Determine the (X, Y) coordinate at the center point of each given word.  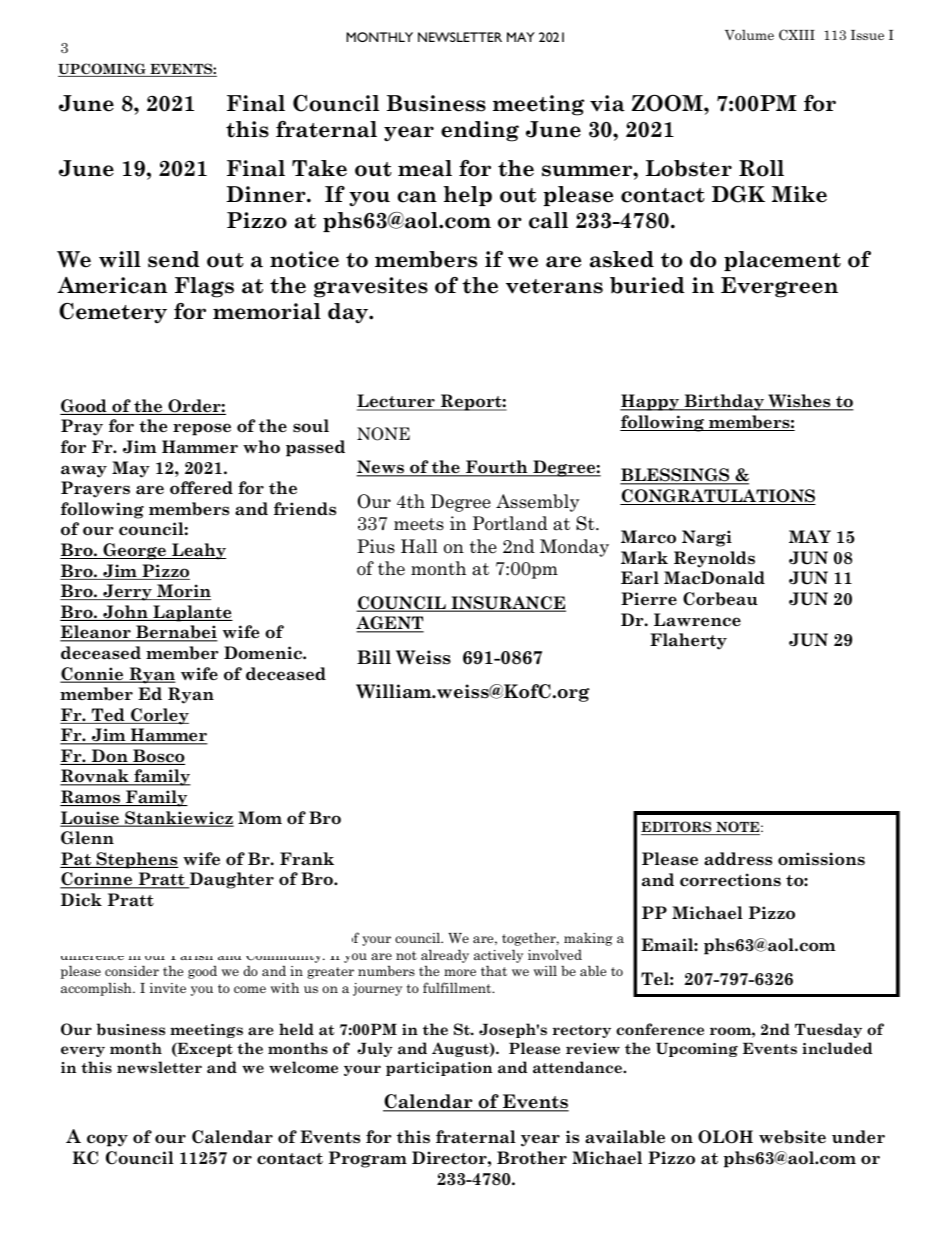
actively (498, 956)
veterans (554, 286)
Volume (749, 34)
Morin (183, 592)
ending (480, 131)
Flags (204, 287)
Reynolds (714, 559)
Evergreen (779, 287)
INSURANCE (507, 604)
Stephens (136, 860)
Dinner (267, 194)
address (738, 859)
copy (107, 1140)
